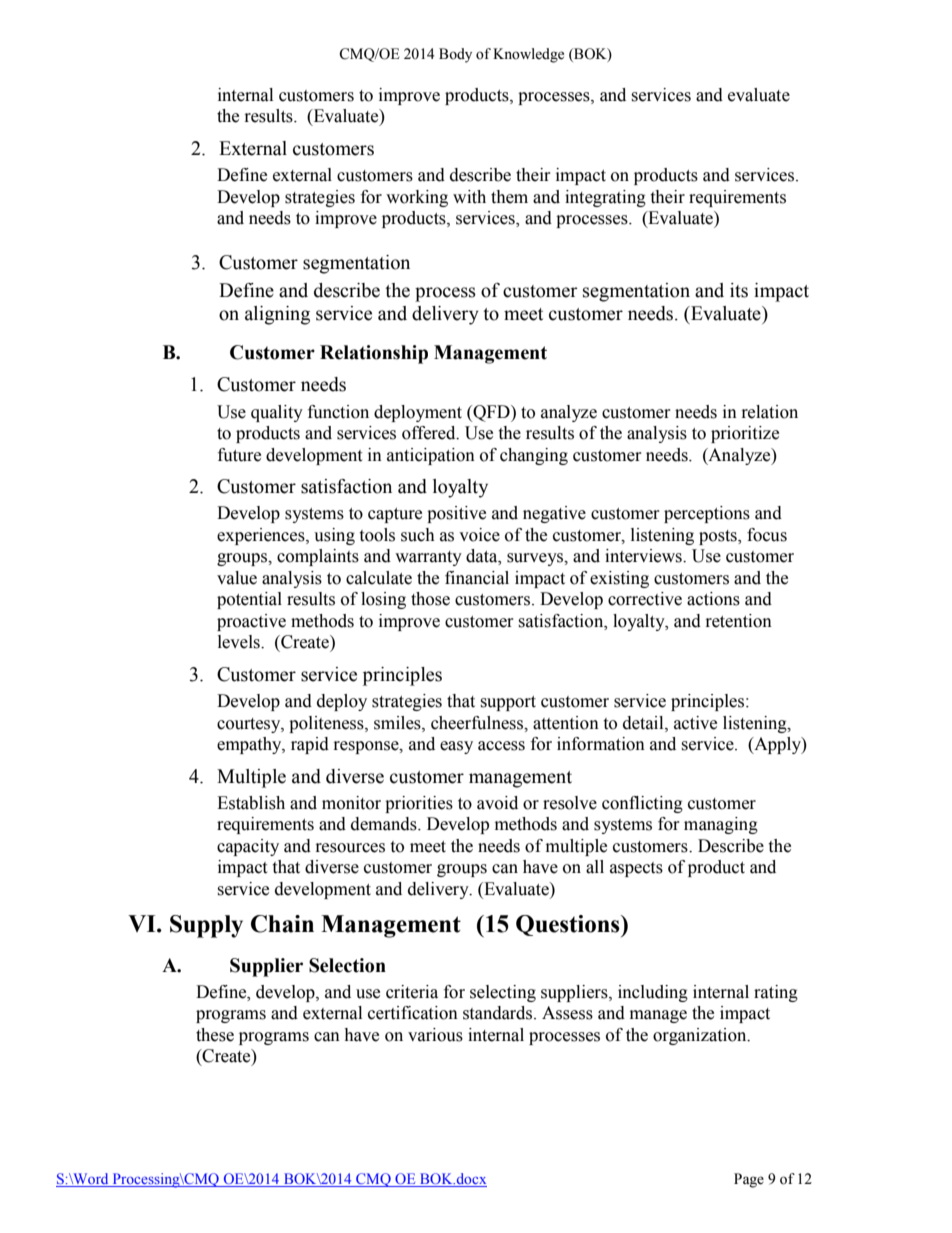 This screenshot has height=1233, width=952. Describe the element at coordinates (455, 55) in the screenshot. I see `Body` at that location.
